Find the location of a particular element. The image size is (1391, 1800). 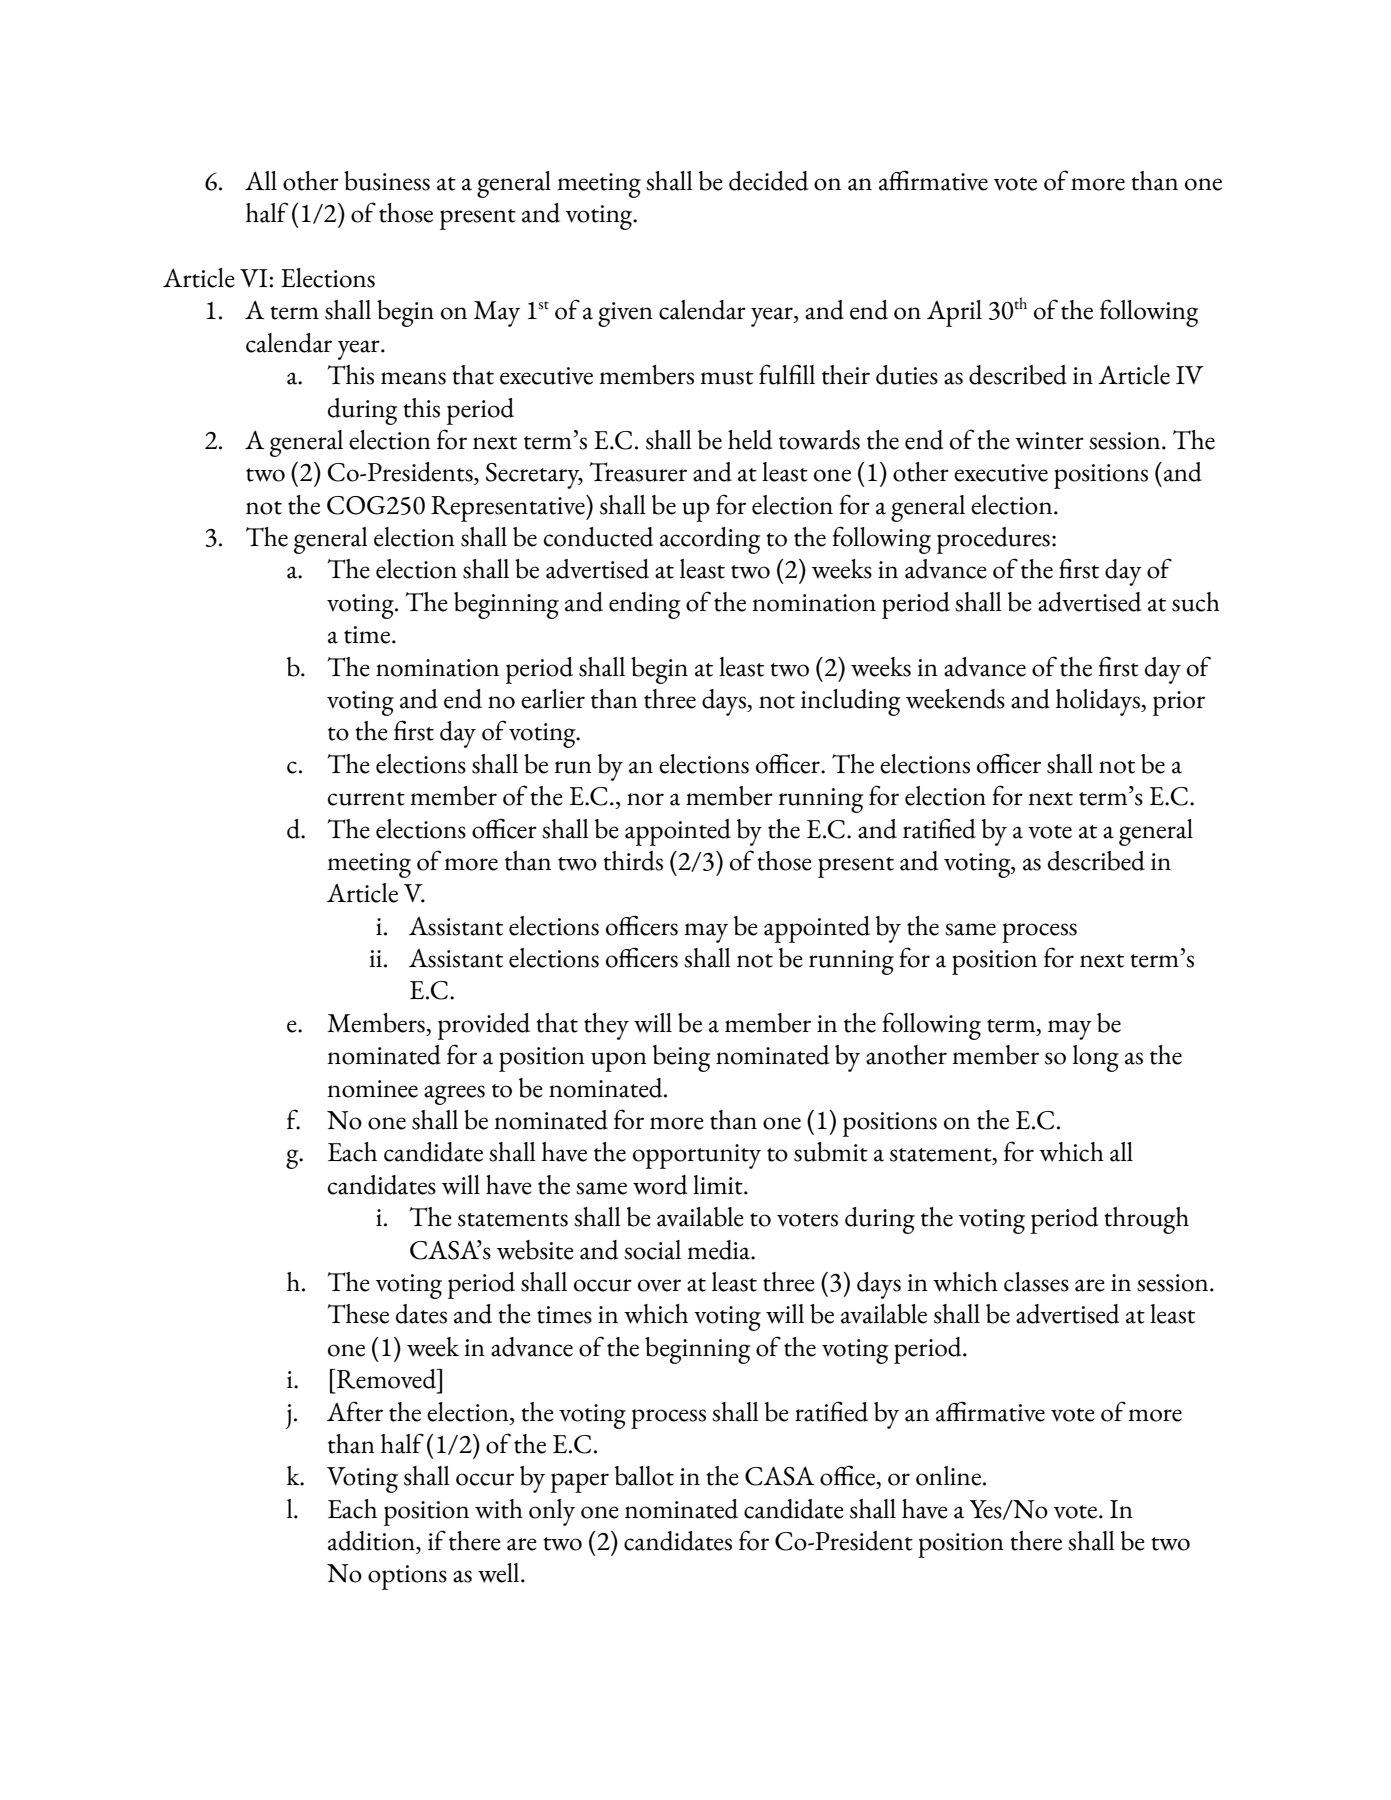

business is located at coordinates (387, 181).
